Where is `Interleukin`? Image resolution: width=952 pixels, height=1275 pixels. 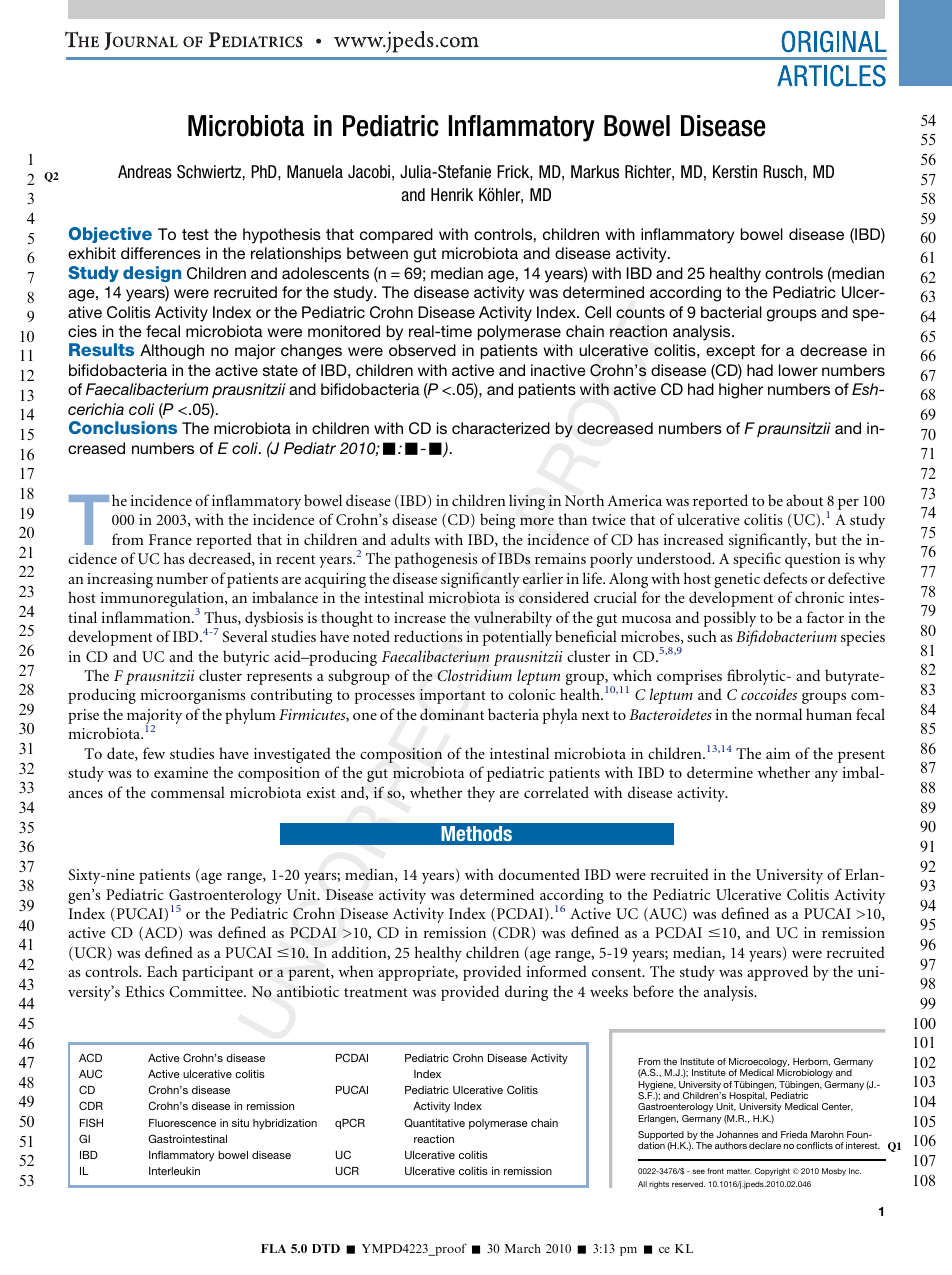
Interleukin is located at coordinates (174, 1171).
